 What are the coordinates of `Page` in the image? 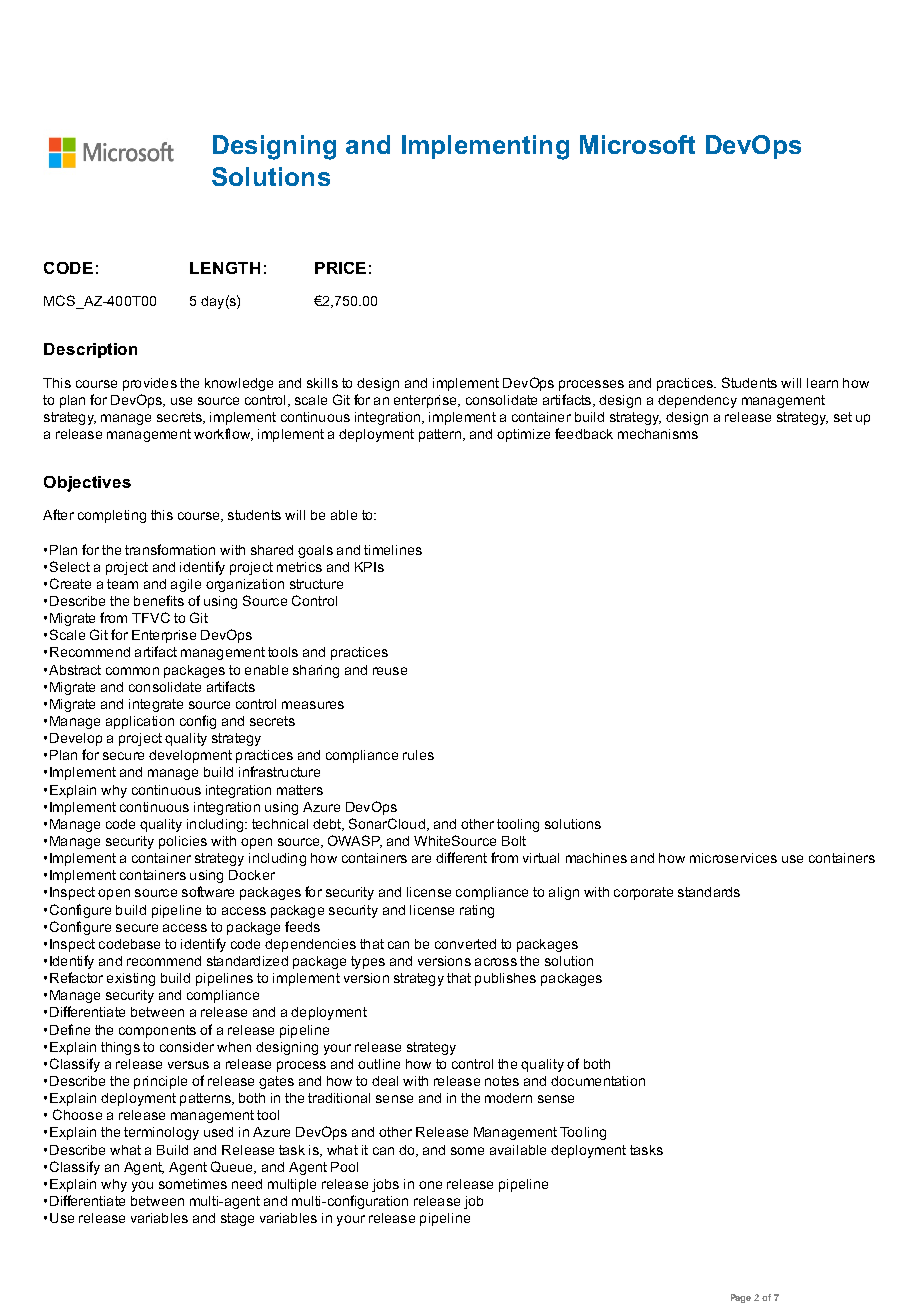 It's located at (741, 1298).
